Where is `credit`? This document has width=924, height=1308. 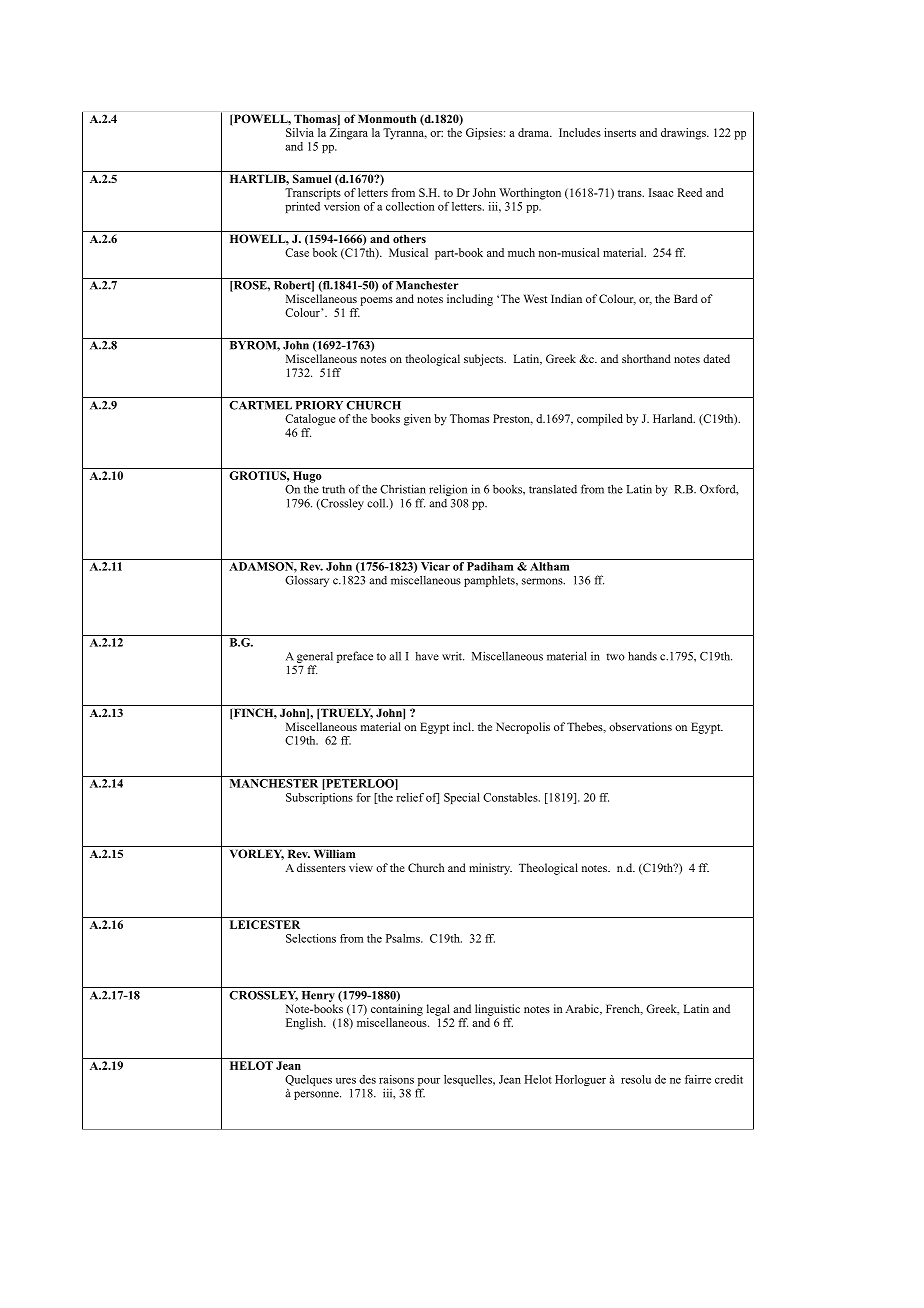
credit is located at coordinates (729, 1079).
